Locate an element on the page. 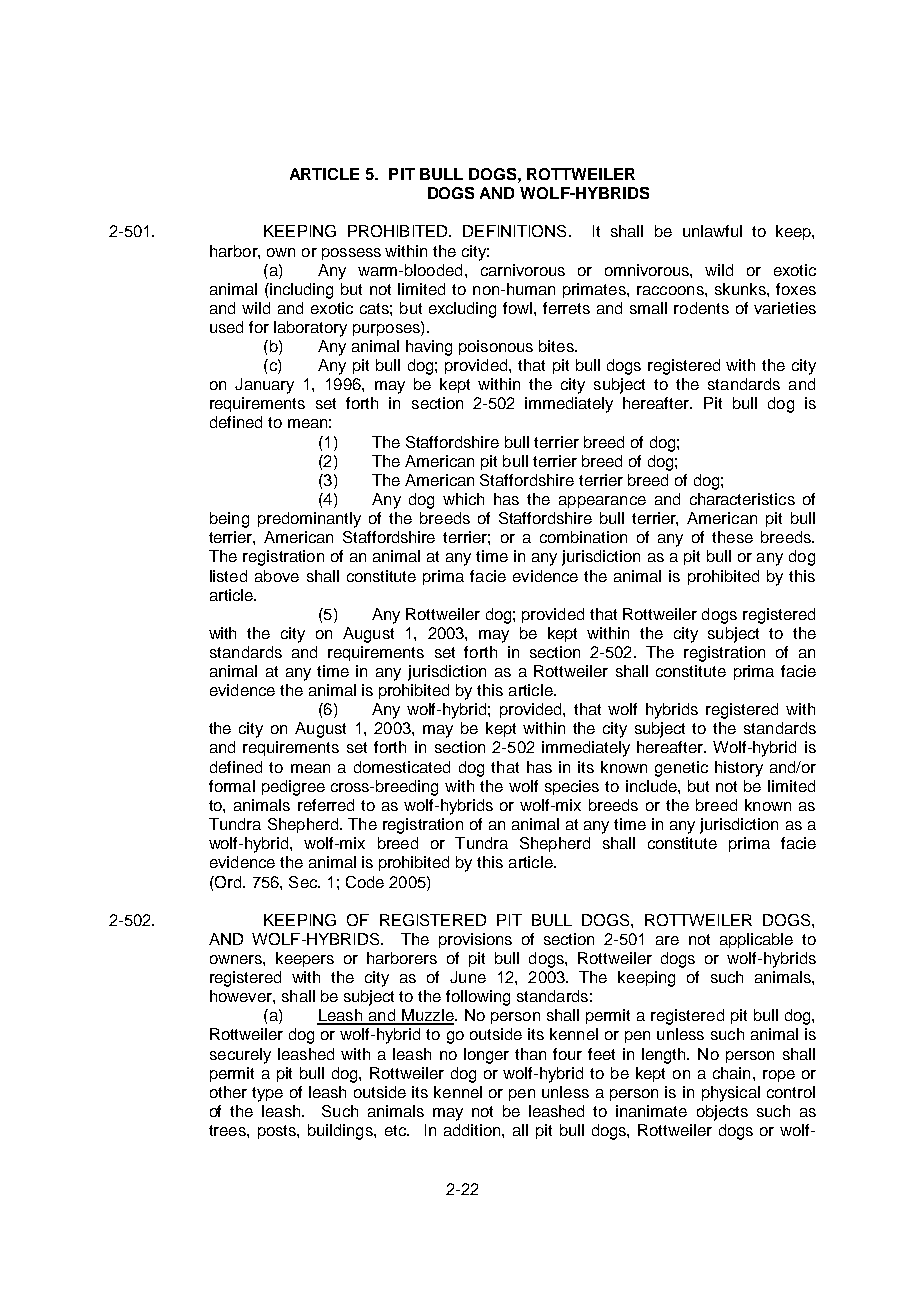 The image size is (924, 1308). species is located at coordinates (572, 787).
